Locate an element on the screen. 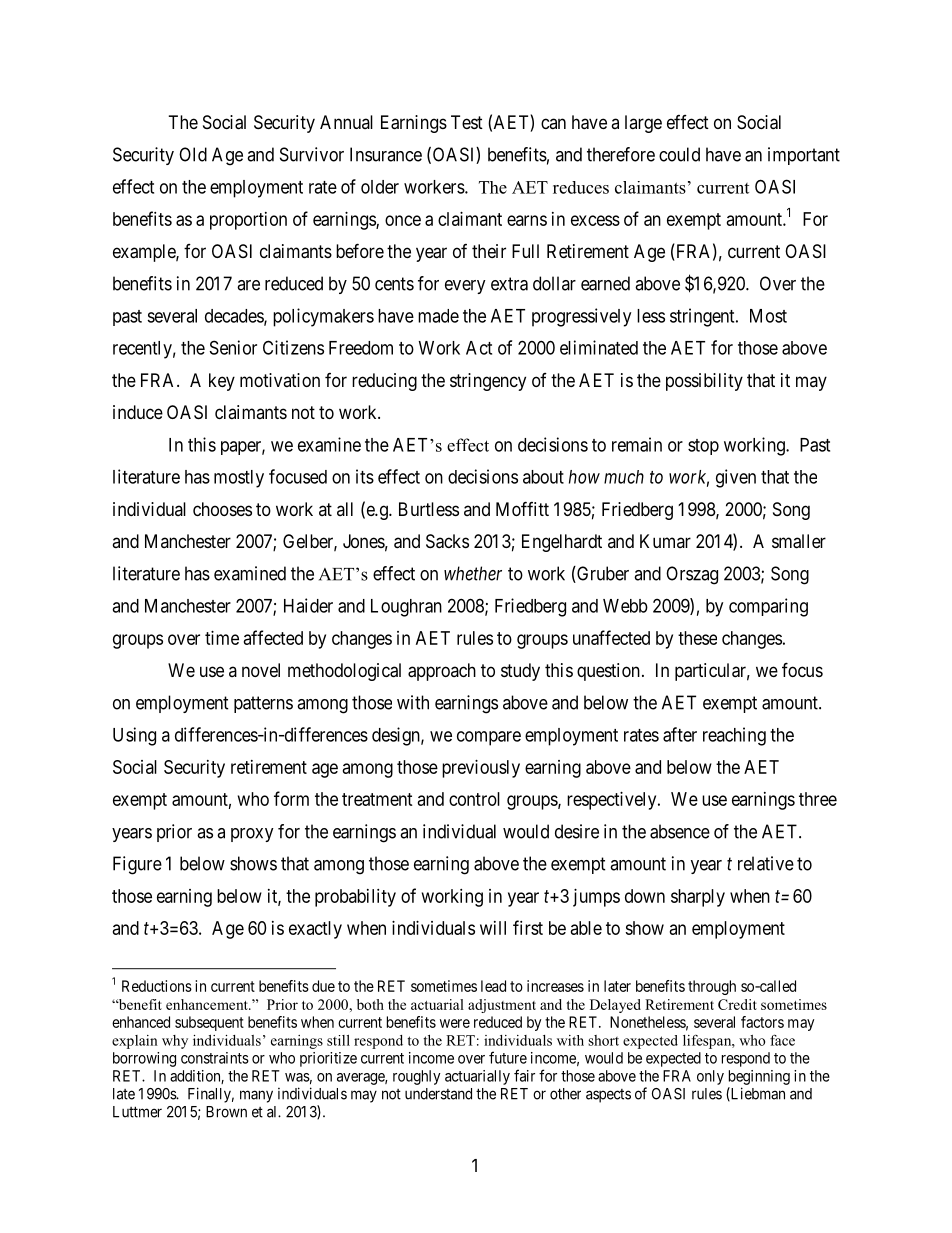 The height and width of the screenshot is (1233, 952). novel is located at coordinates (261, 670).
